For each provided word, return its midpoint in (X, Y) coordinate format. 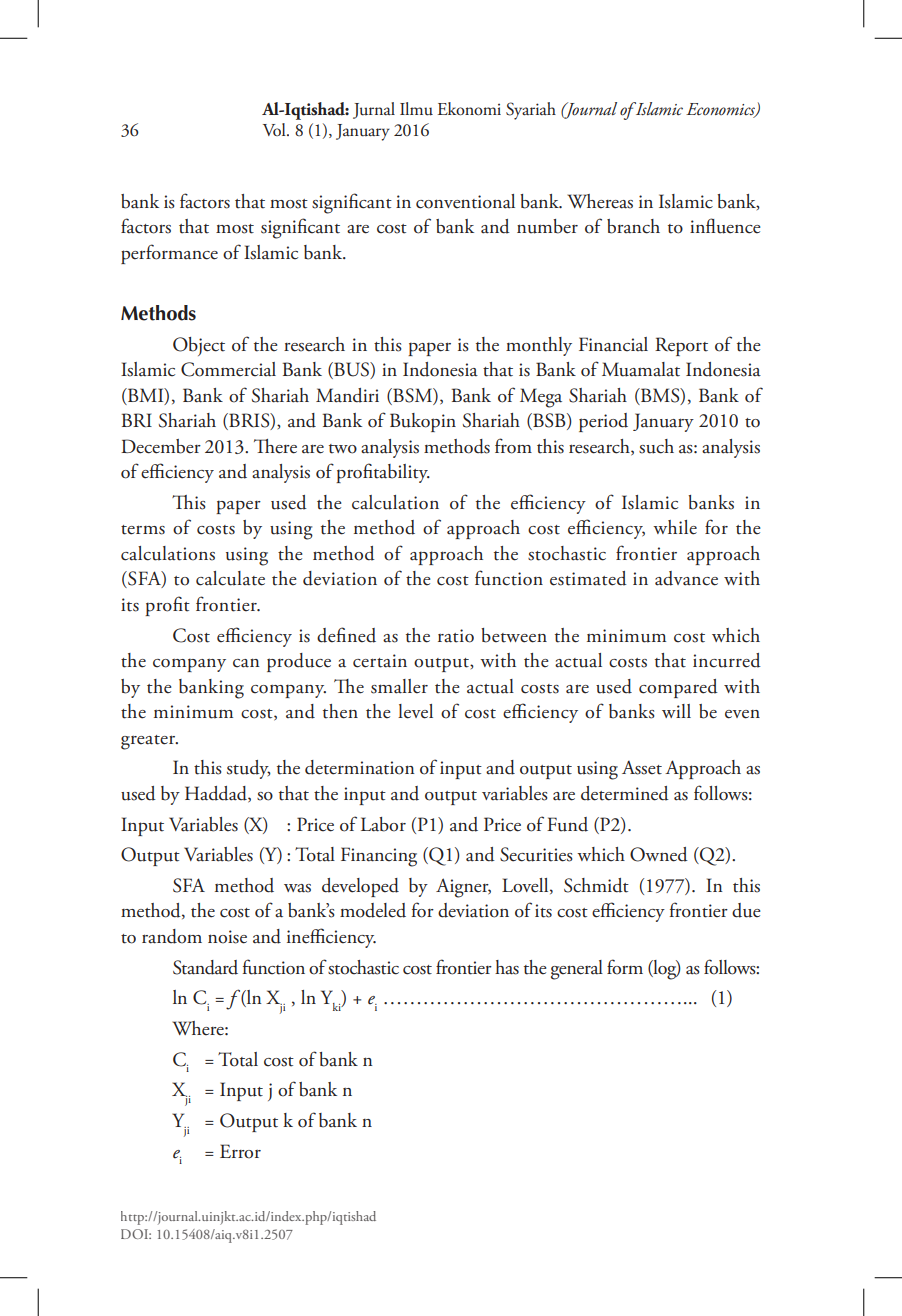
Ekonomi (469, 108)
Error (240, 1151)
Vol (275, 129)
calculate (230, 578)
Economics (721, 110)
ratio (456, 636)
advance (686, 578)
